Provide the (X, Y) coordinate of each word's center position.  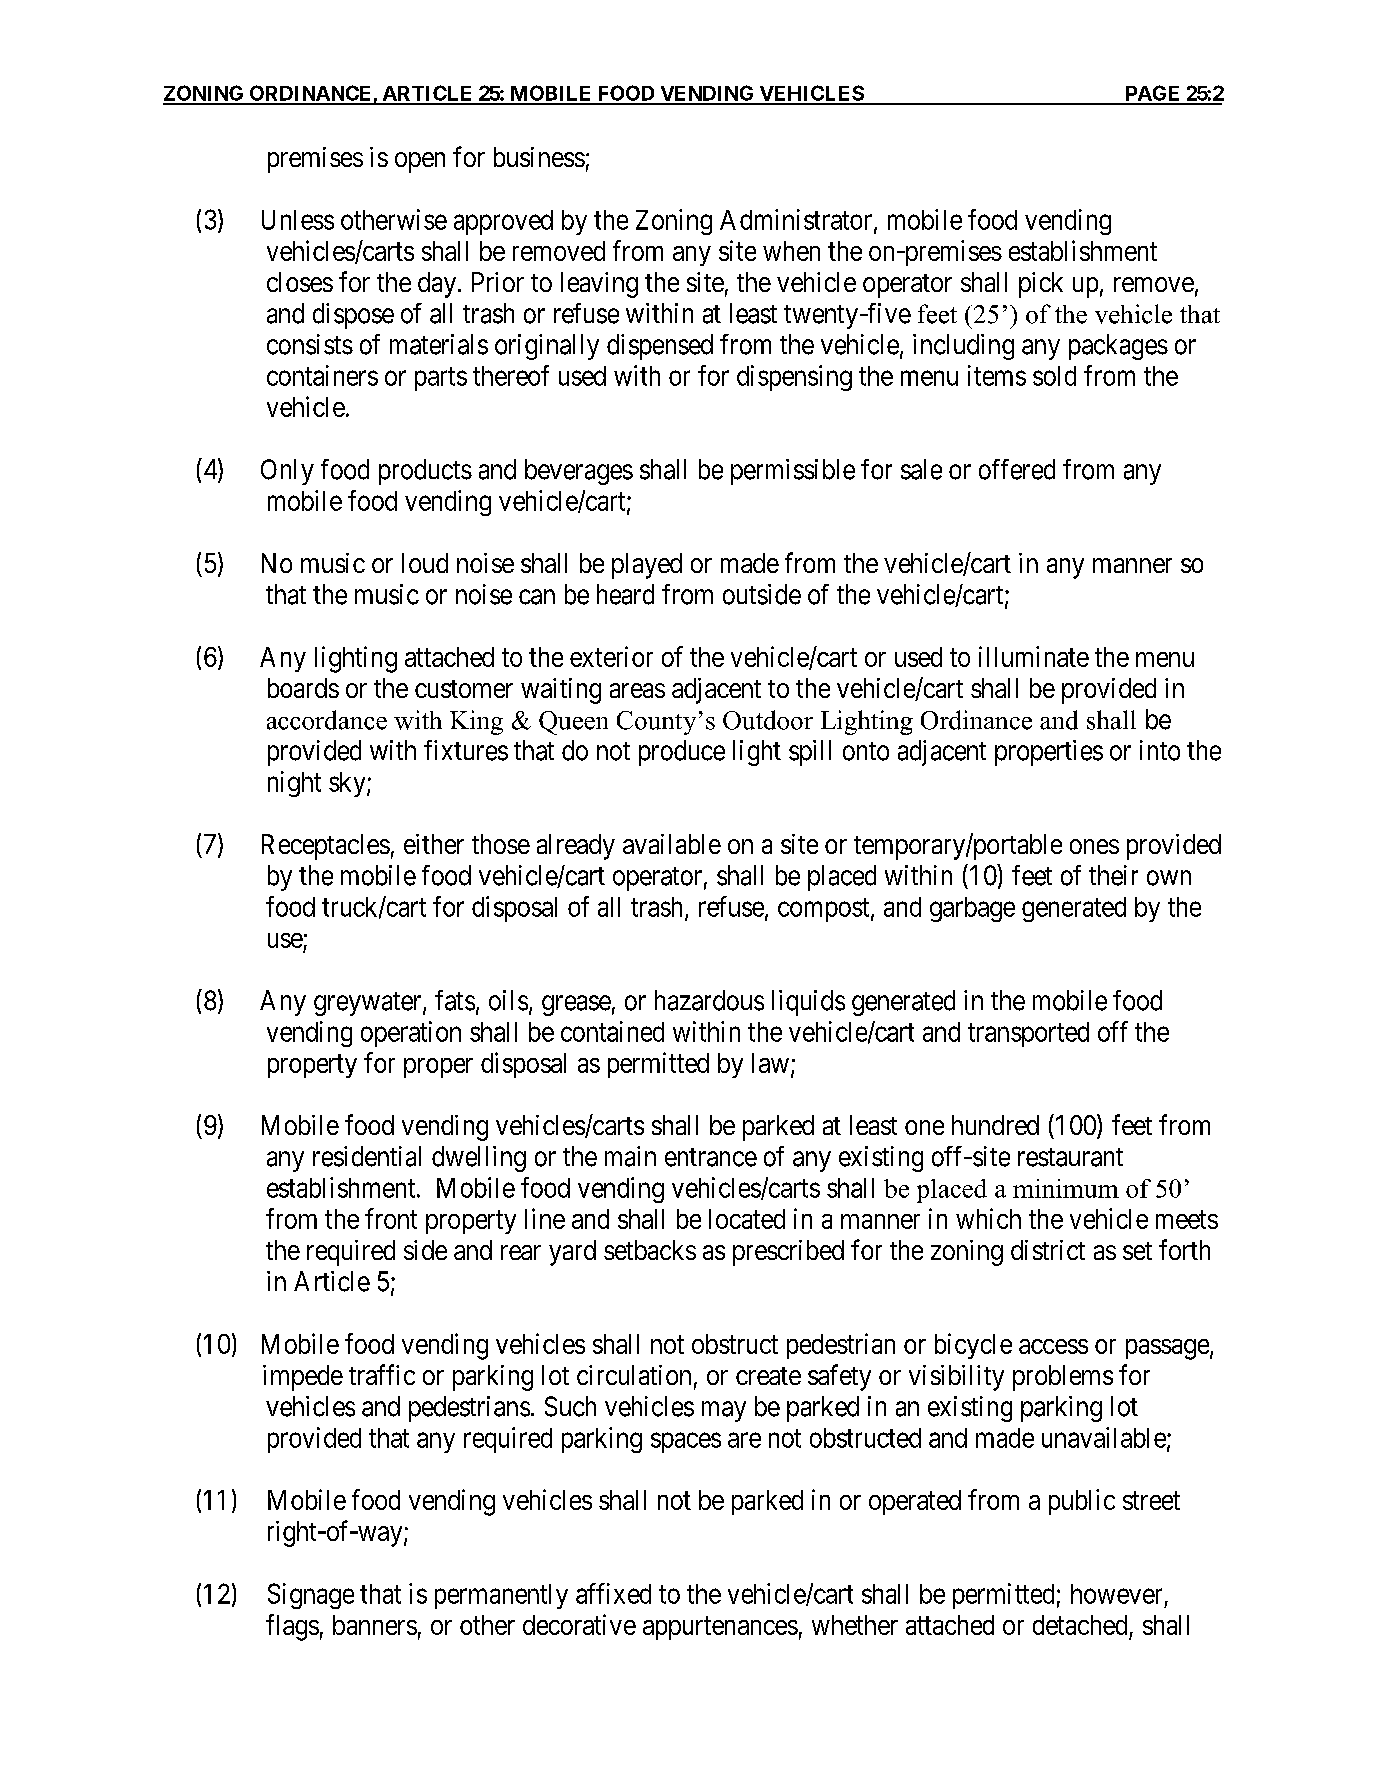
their (1113, 875)
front (391, 1218)
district (1048, 1250)
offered (1017, 469)
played (647, 566)
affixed (613, 1593)
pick (1041, 285)
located (747, 1219)
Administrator (797, 220)
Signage (311, 1596)
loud (425, 563)
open (420, 162)
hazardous (709, 1000)
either (434, 844)
